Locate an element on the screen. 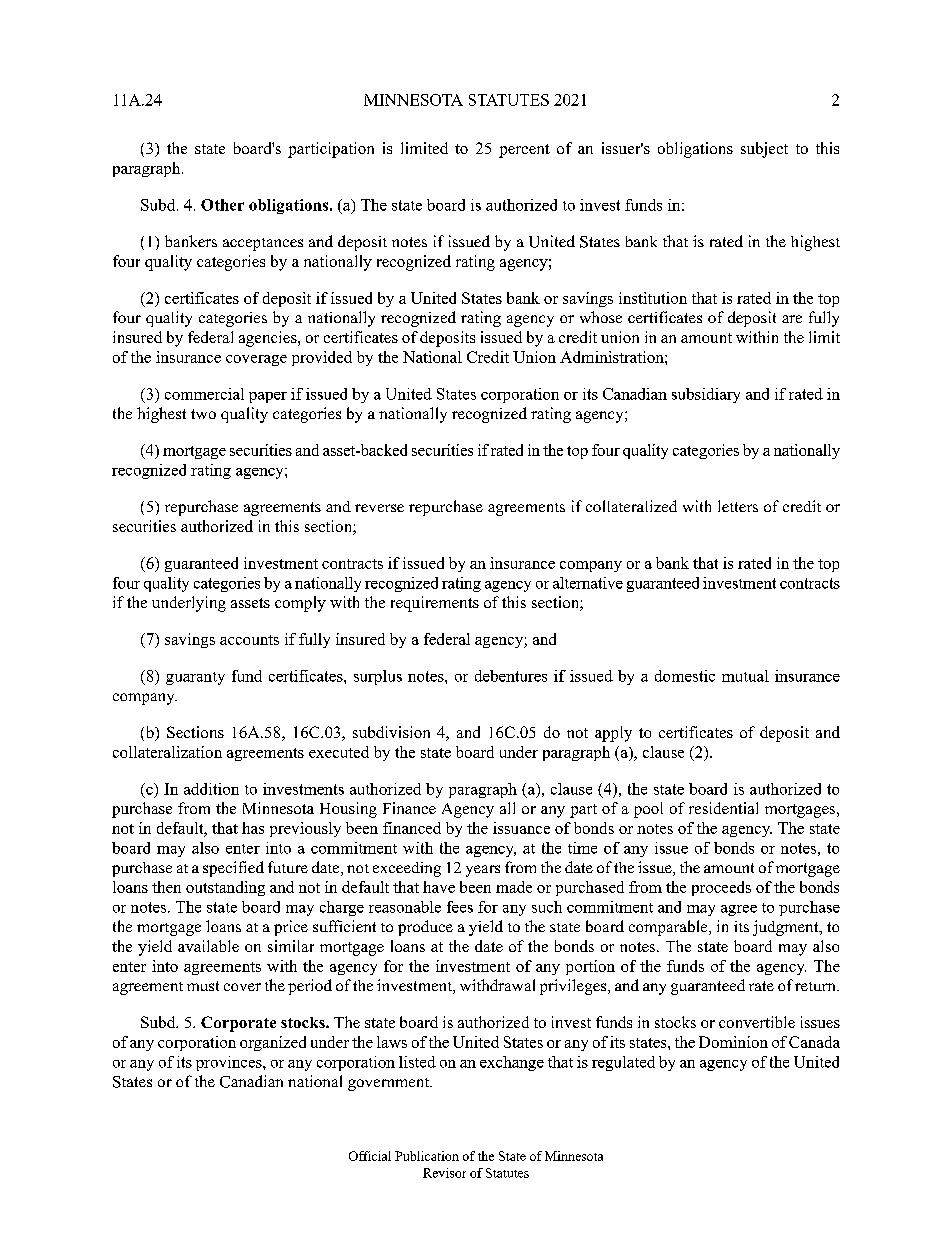 The height and width of the screenshot is (1233, 952). Other is located at coordinates (222, 205).
